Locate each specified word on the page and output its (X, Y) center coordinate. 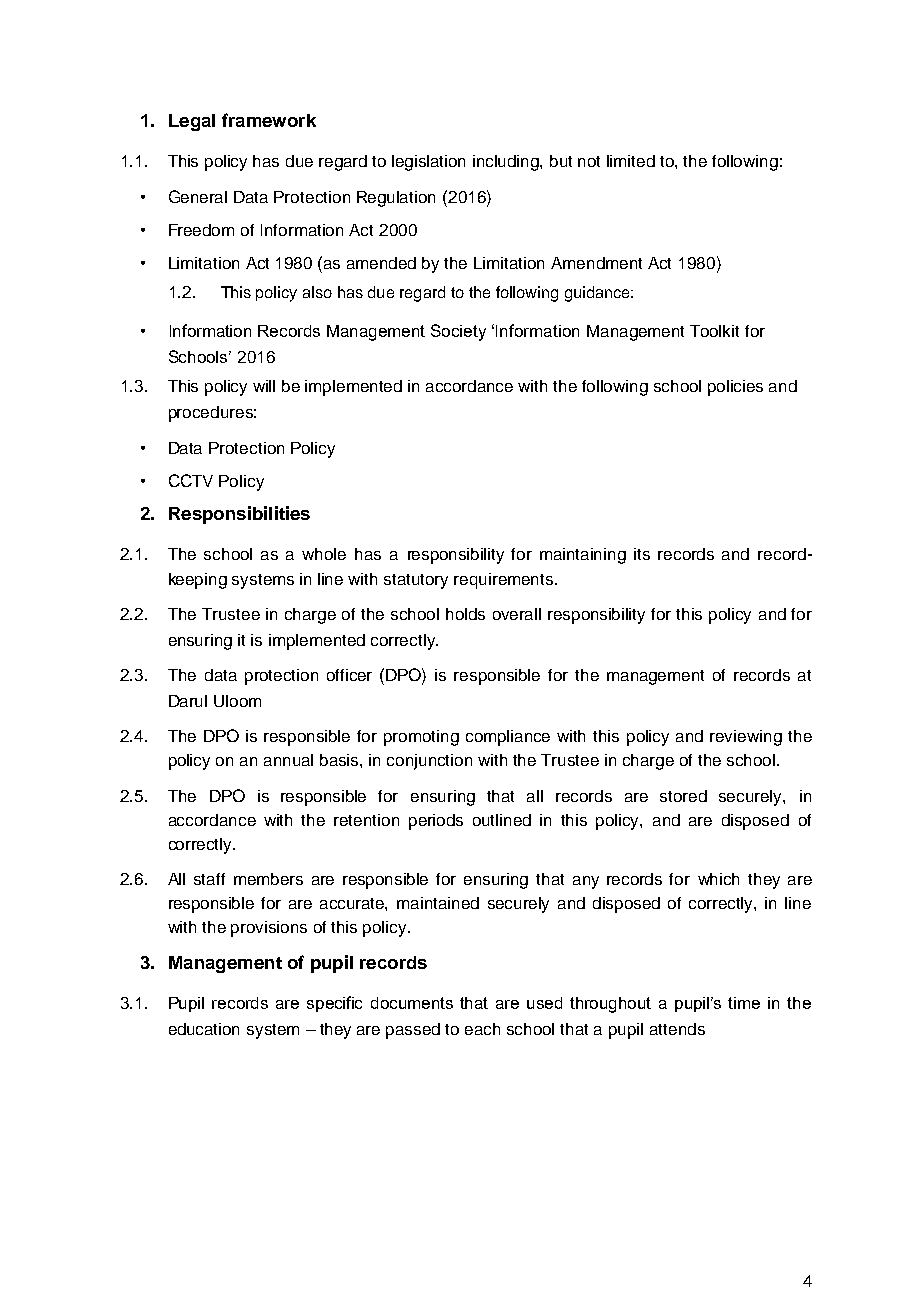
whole (324, 554)
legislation (428, 163)
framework (269, 120)
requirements (505, 581)
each (482, 1029)
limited (631, 161)
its (642, 554)
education (204, 1029)
